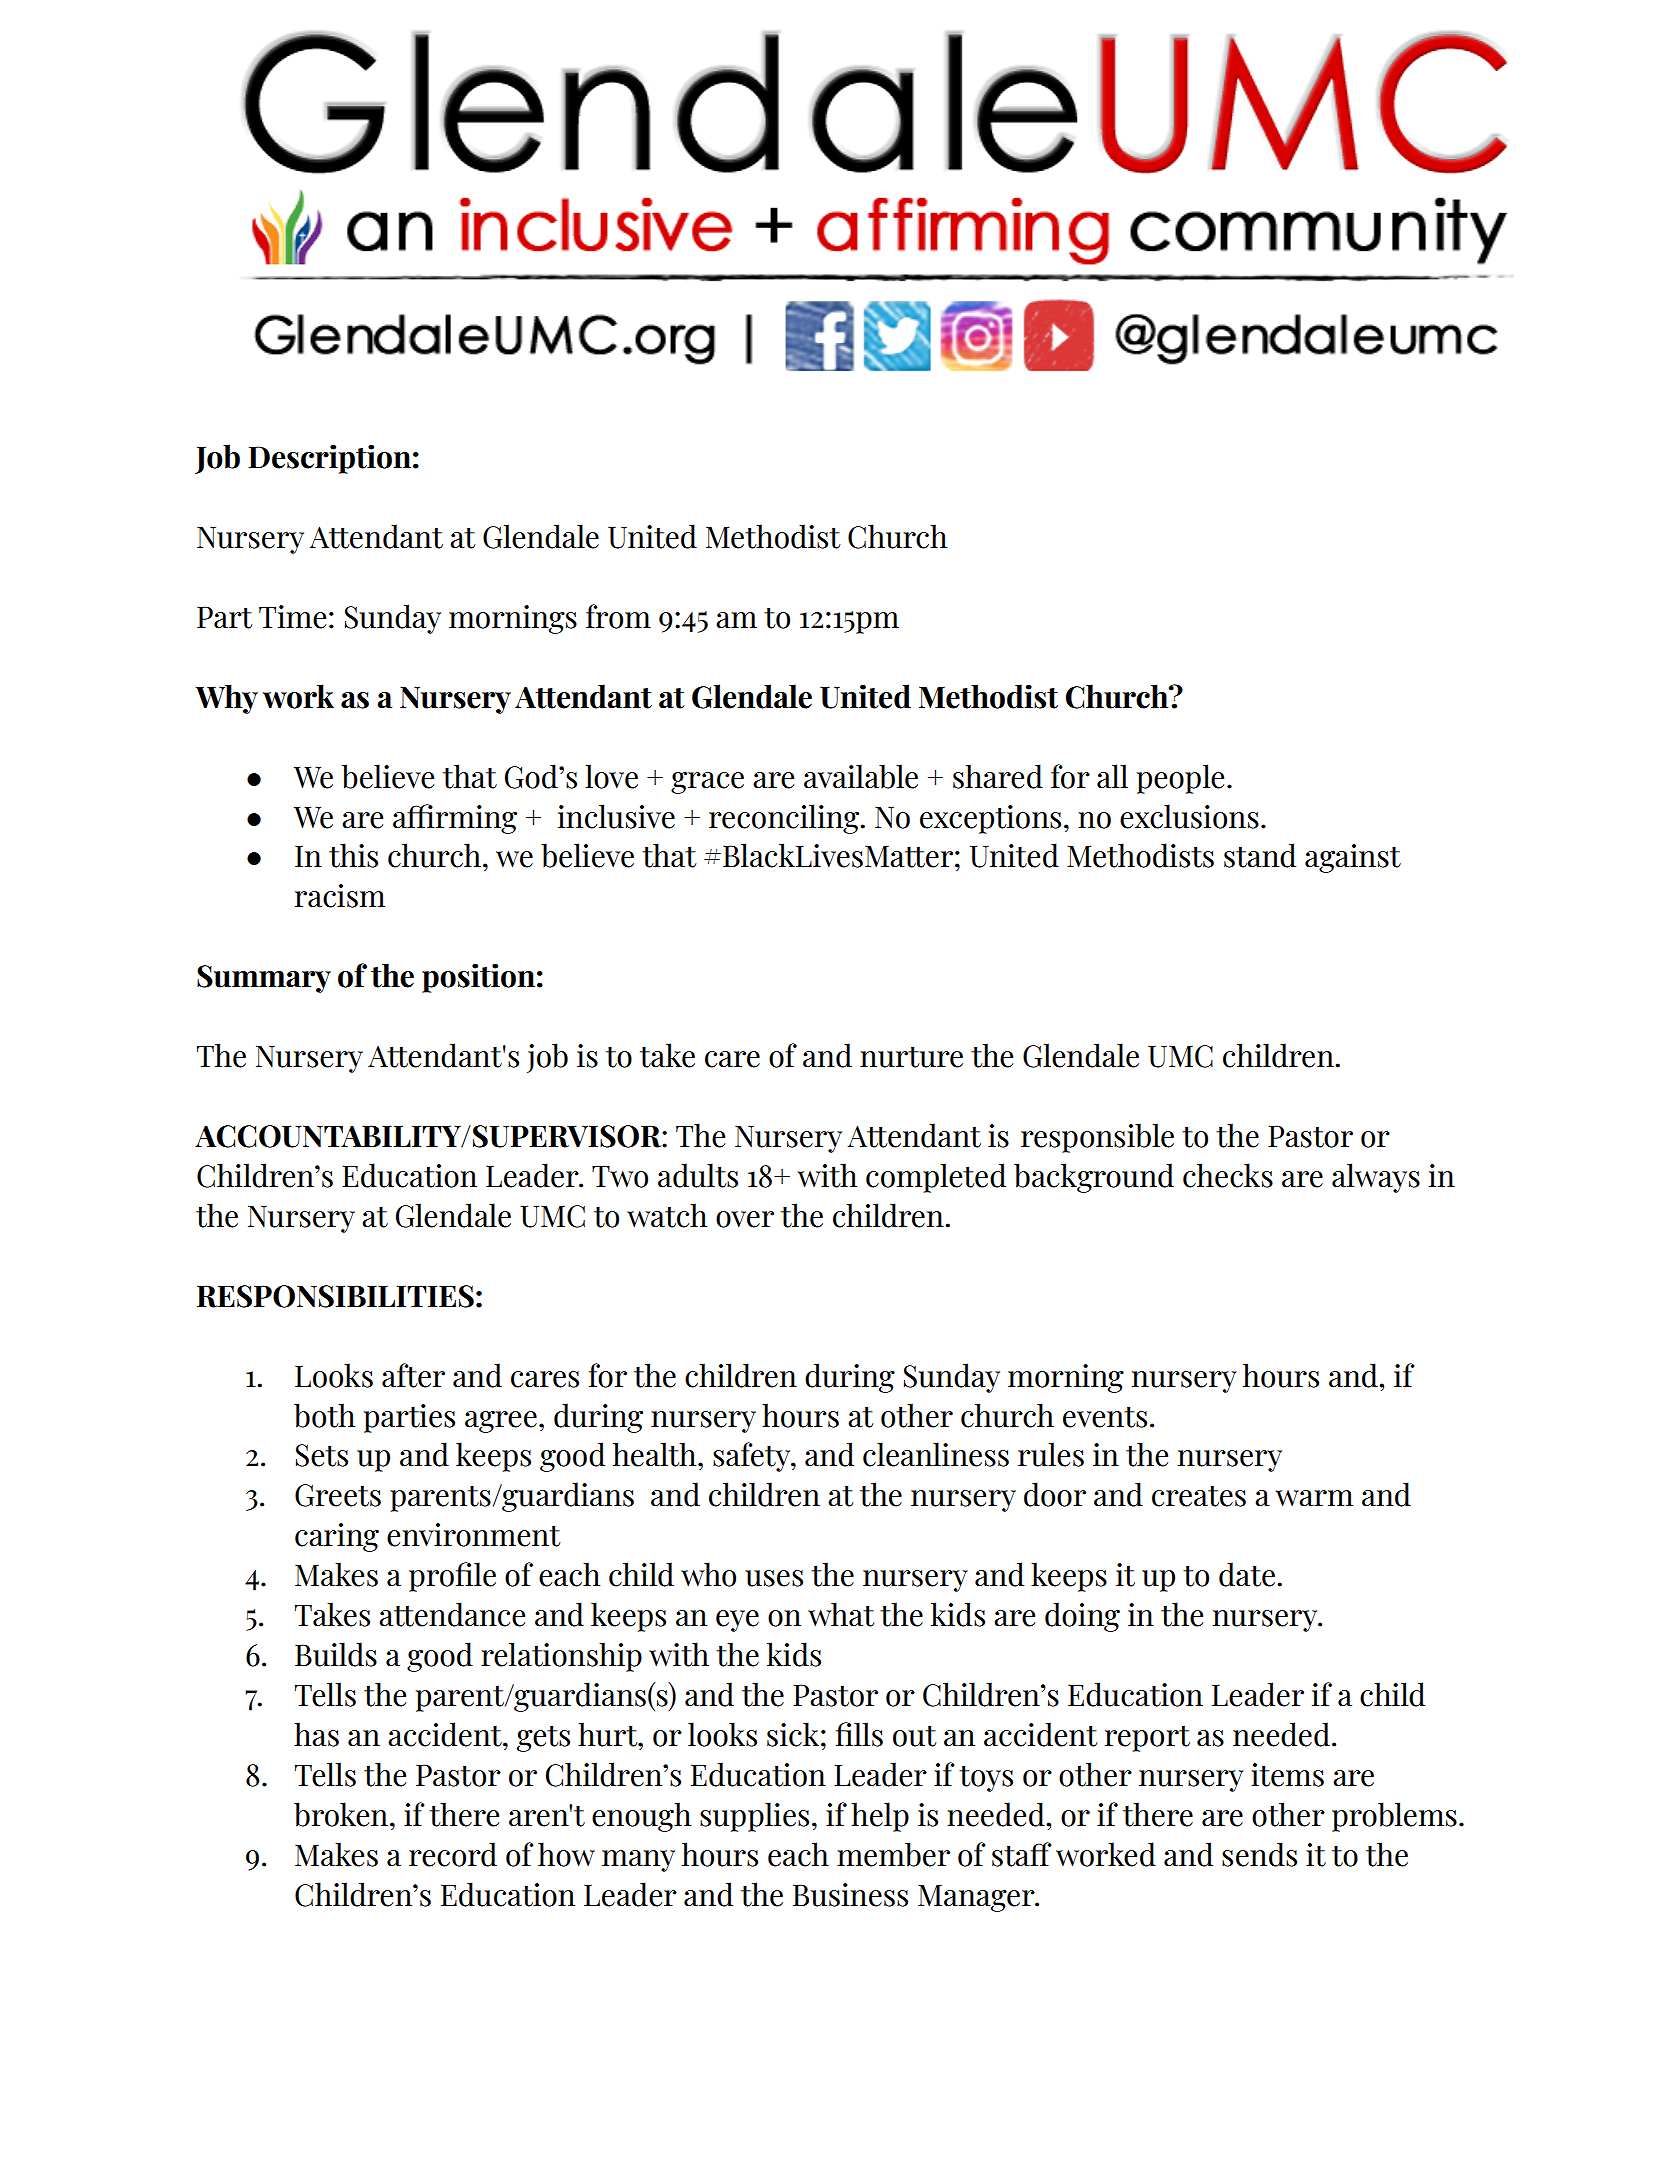 The height and width of the page is (2157, 1667). What do you see at coordinates (850, 1895) in the page?
I see `Business` at bounding box center [850, 1895].
